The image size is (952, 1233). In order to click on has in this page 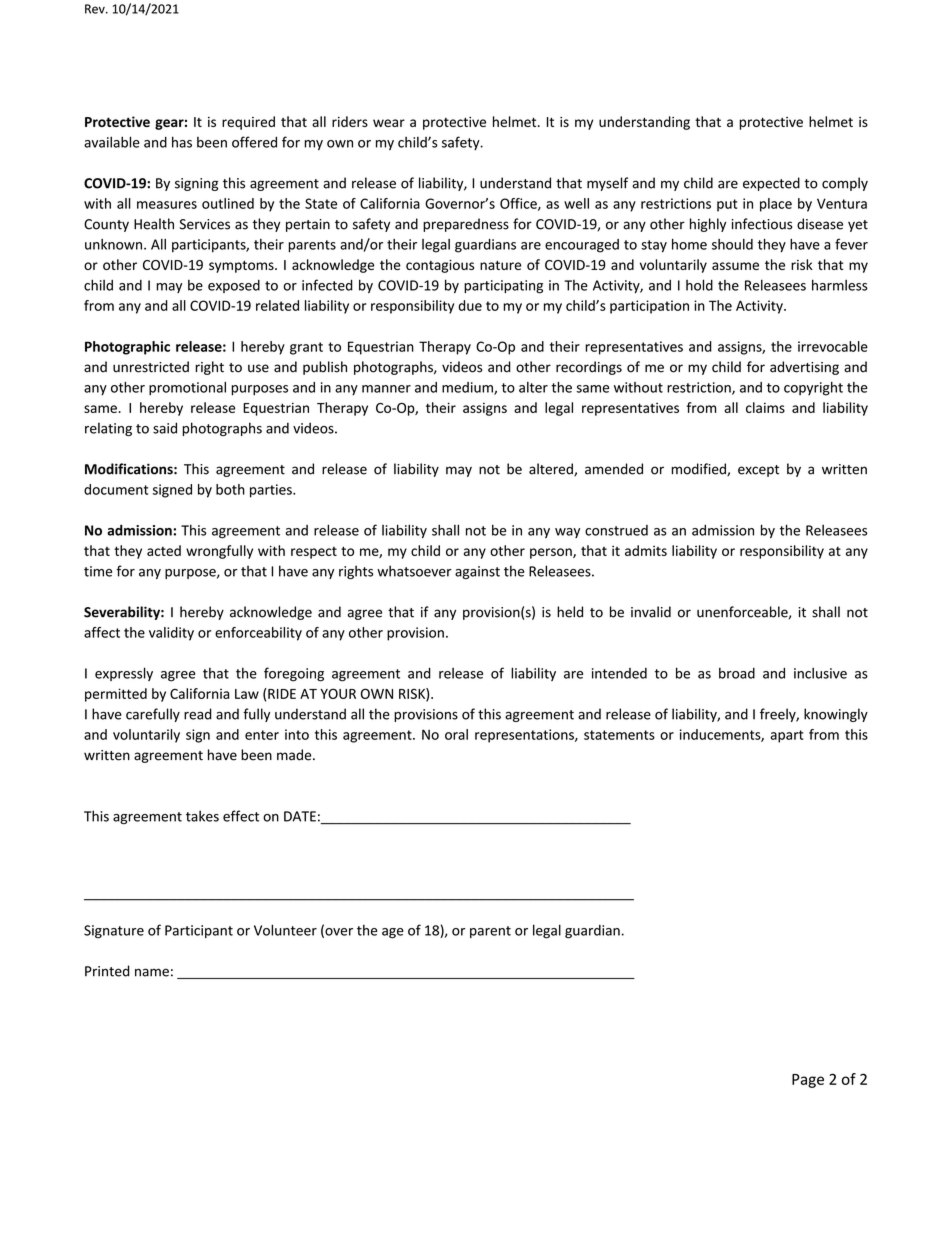, I will do `click(182, 142)`.
